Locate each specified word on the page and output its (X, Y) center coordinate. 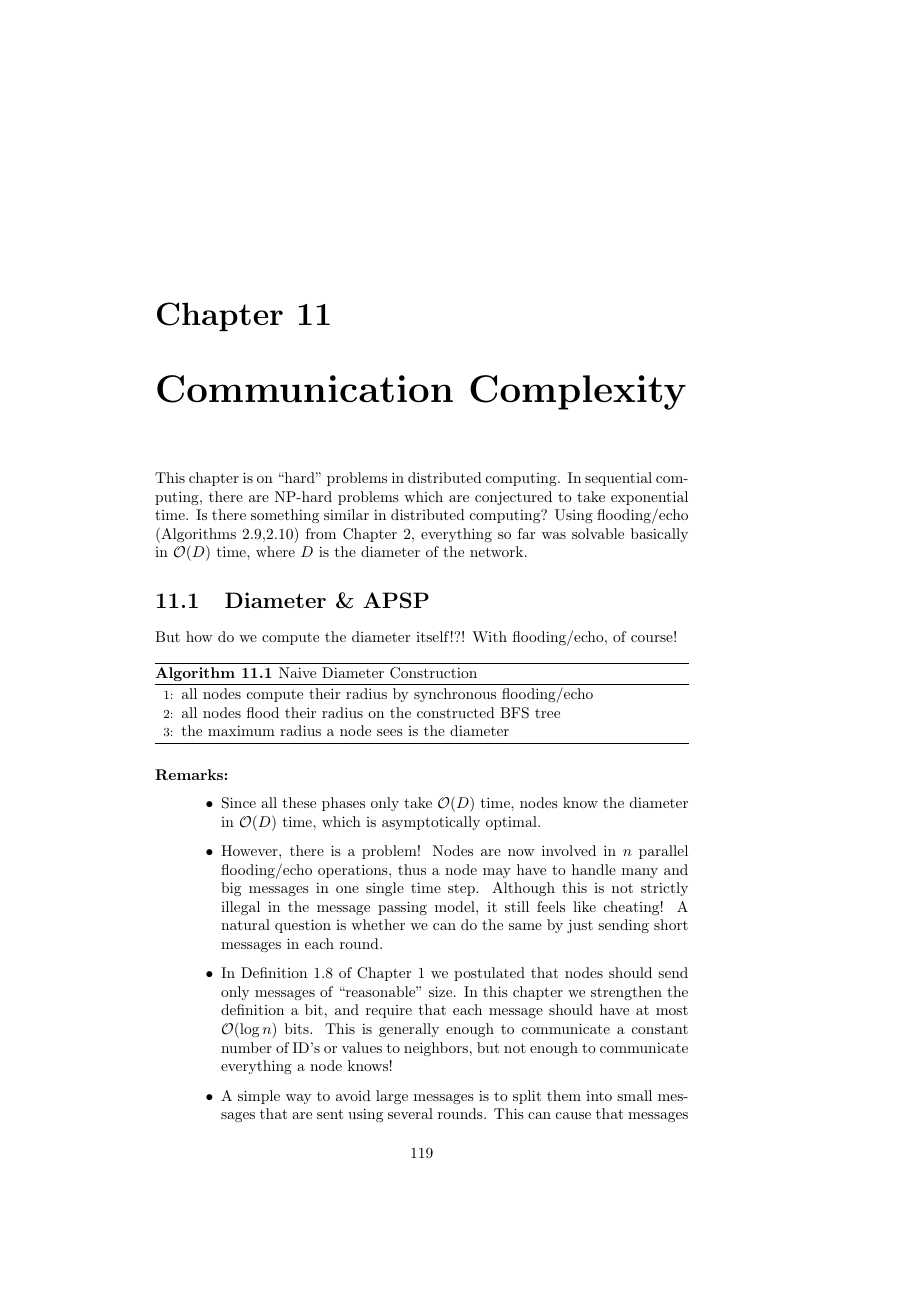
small (634, 1095)
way (298, 1099)
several (410, 1113)
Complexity (578, 392)
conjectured (513, 498)
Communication (305, 389)
